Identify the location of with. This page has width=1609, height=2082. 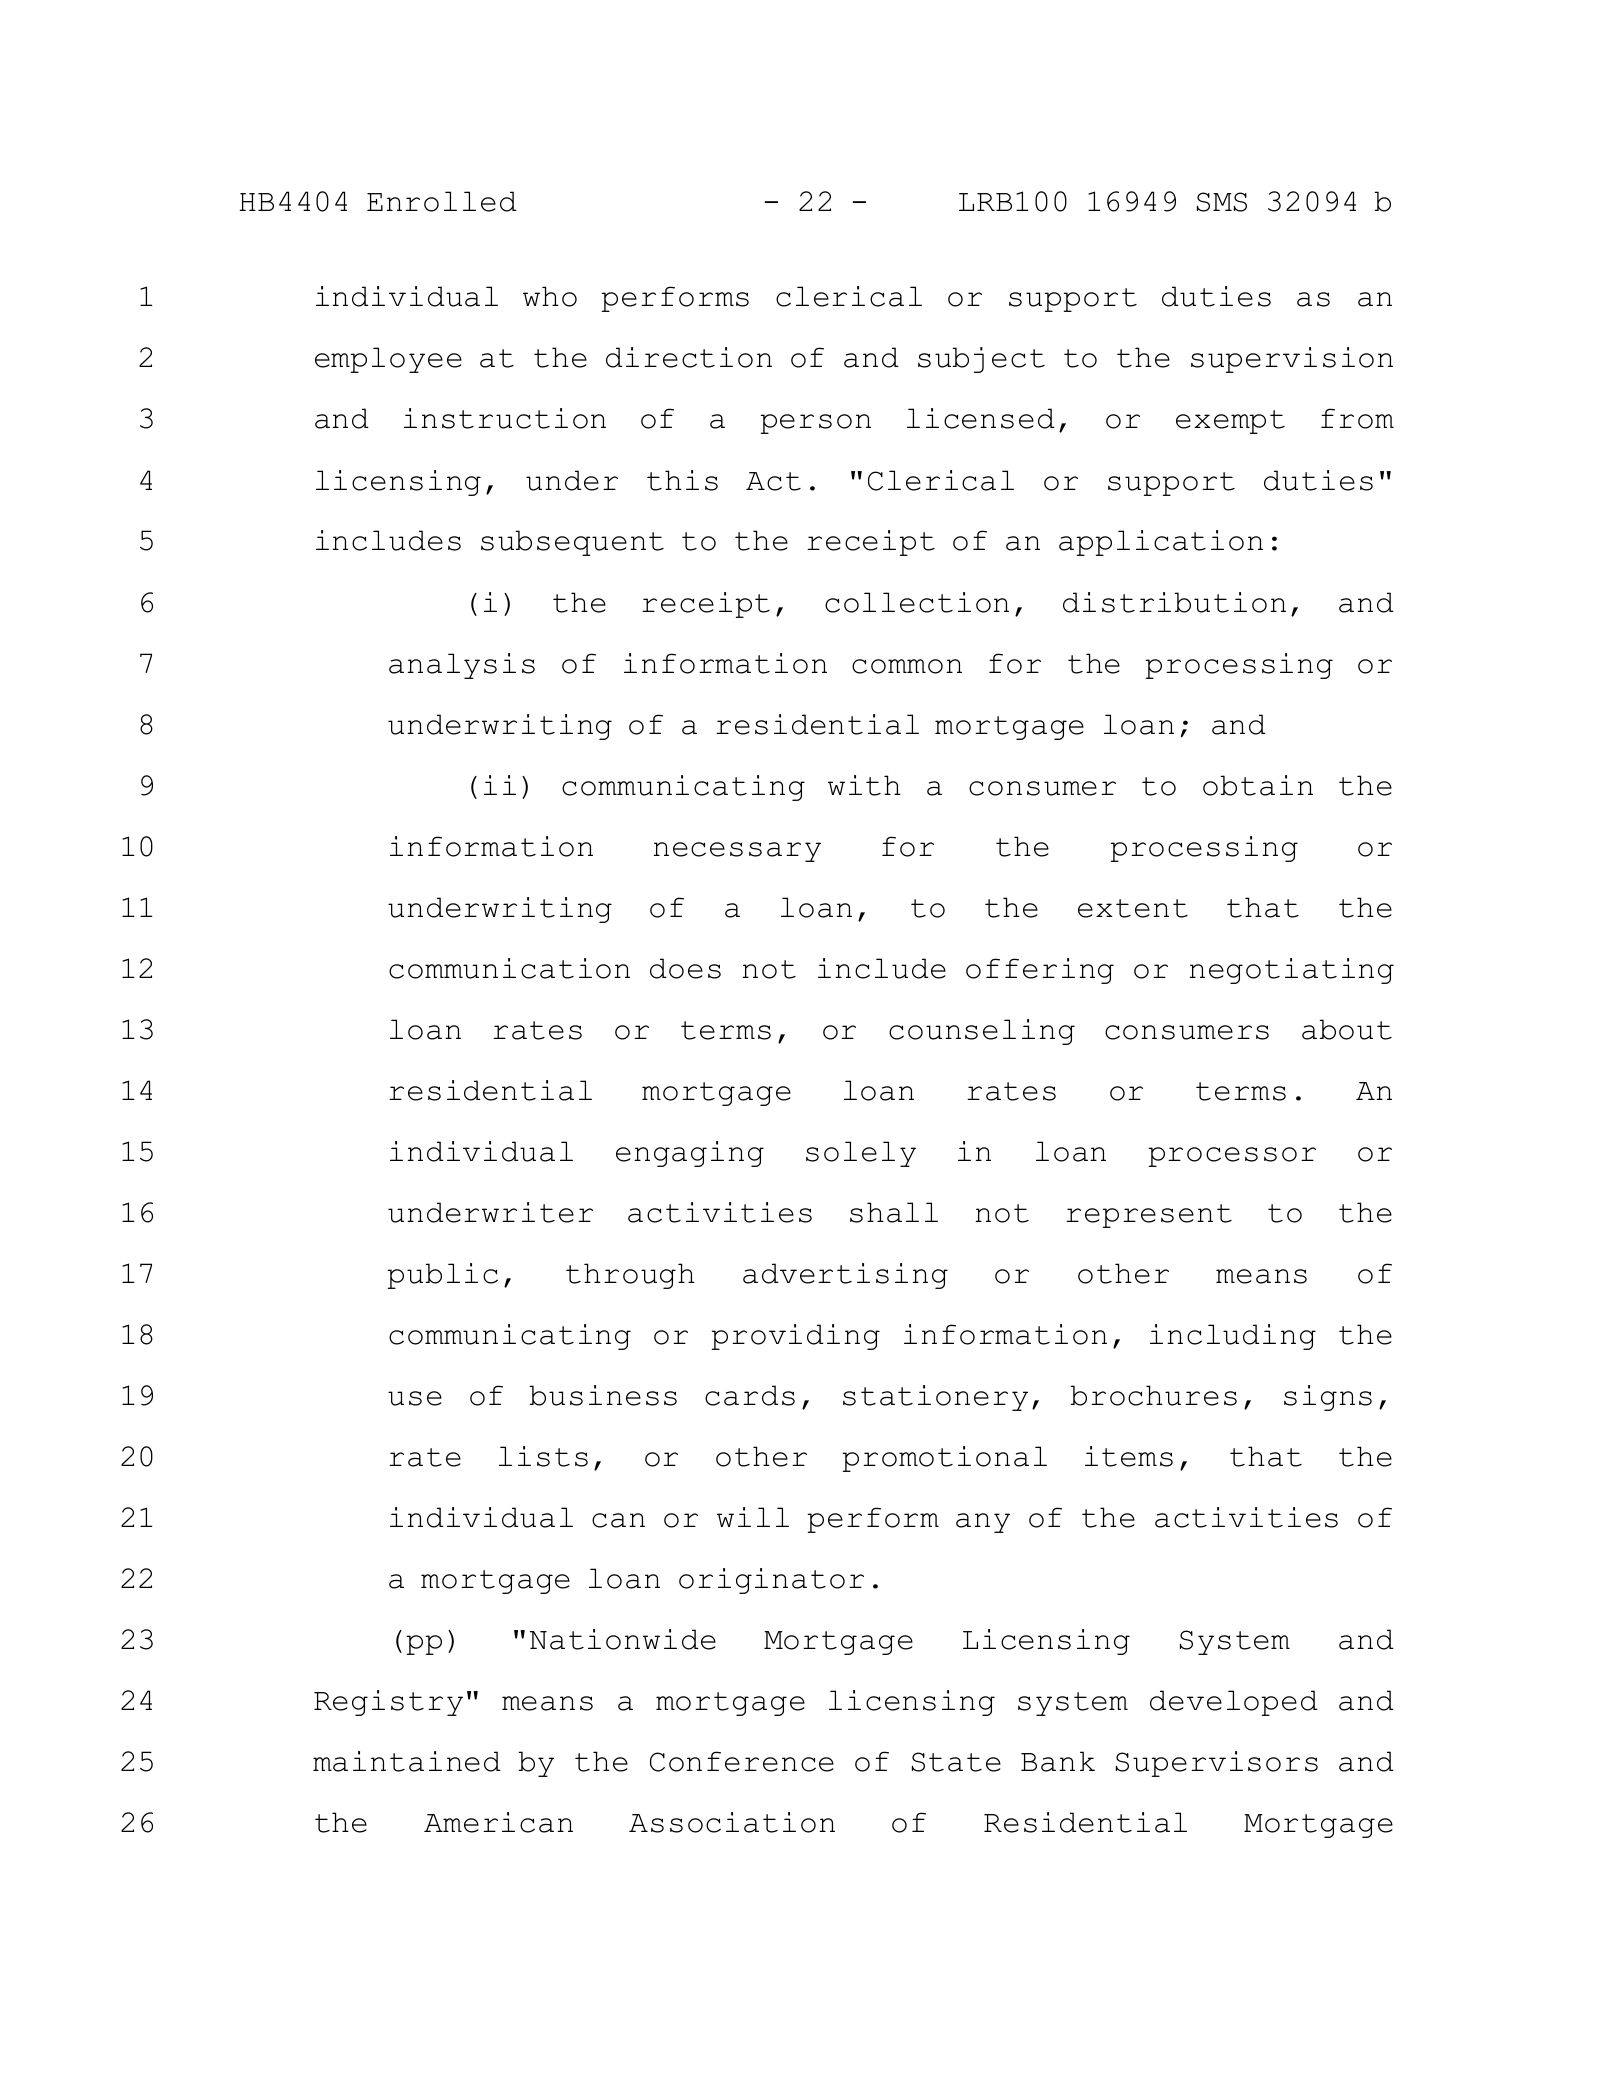
(864, 785).
